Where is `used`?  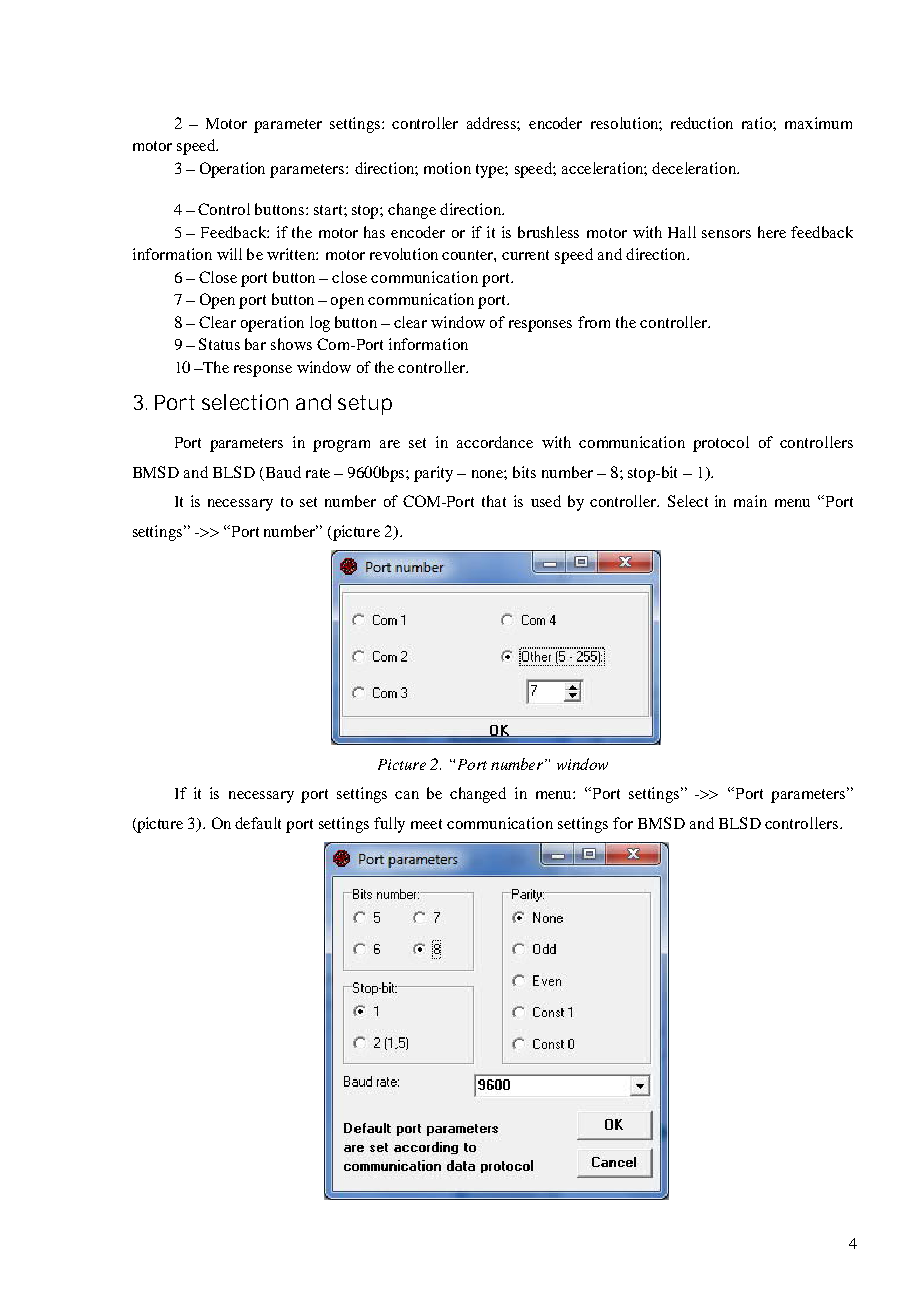
used is located at coordinates (546, 501).
